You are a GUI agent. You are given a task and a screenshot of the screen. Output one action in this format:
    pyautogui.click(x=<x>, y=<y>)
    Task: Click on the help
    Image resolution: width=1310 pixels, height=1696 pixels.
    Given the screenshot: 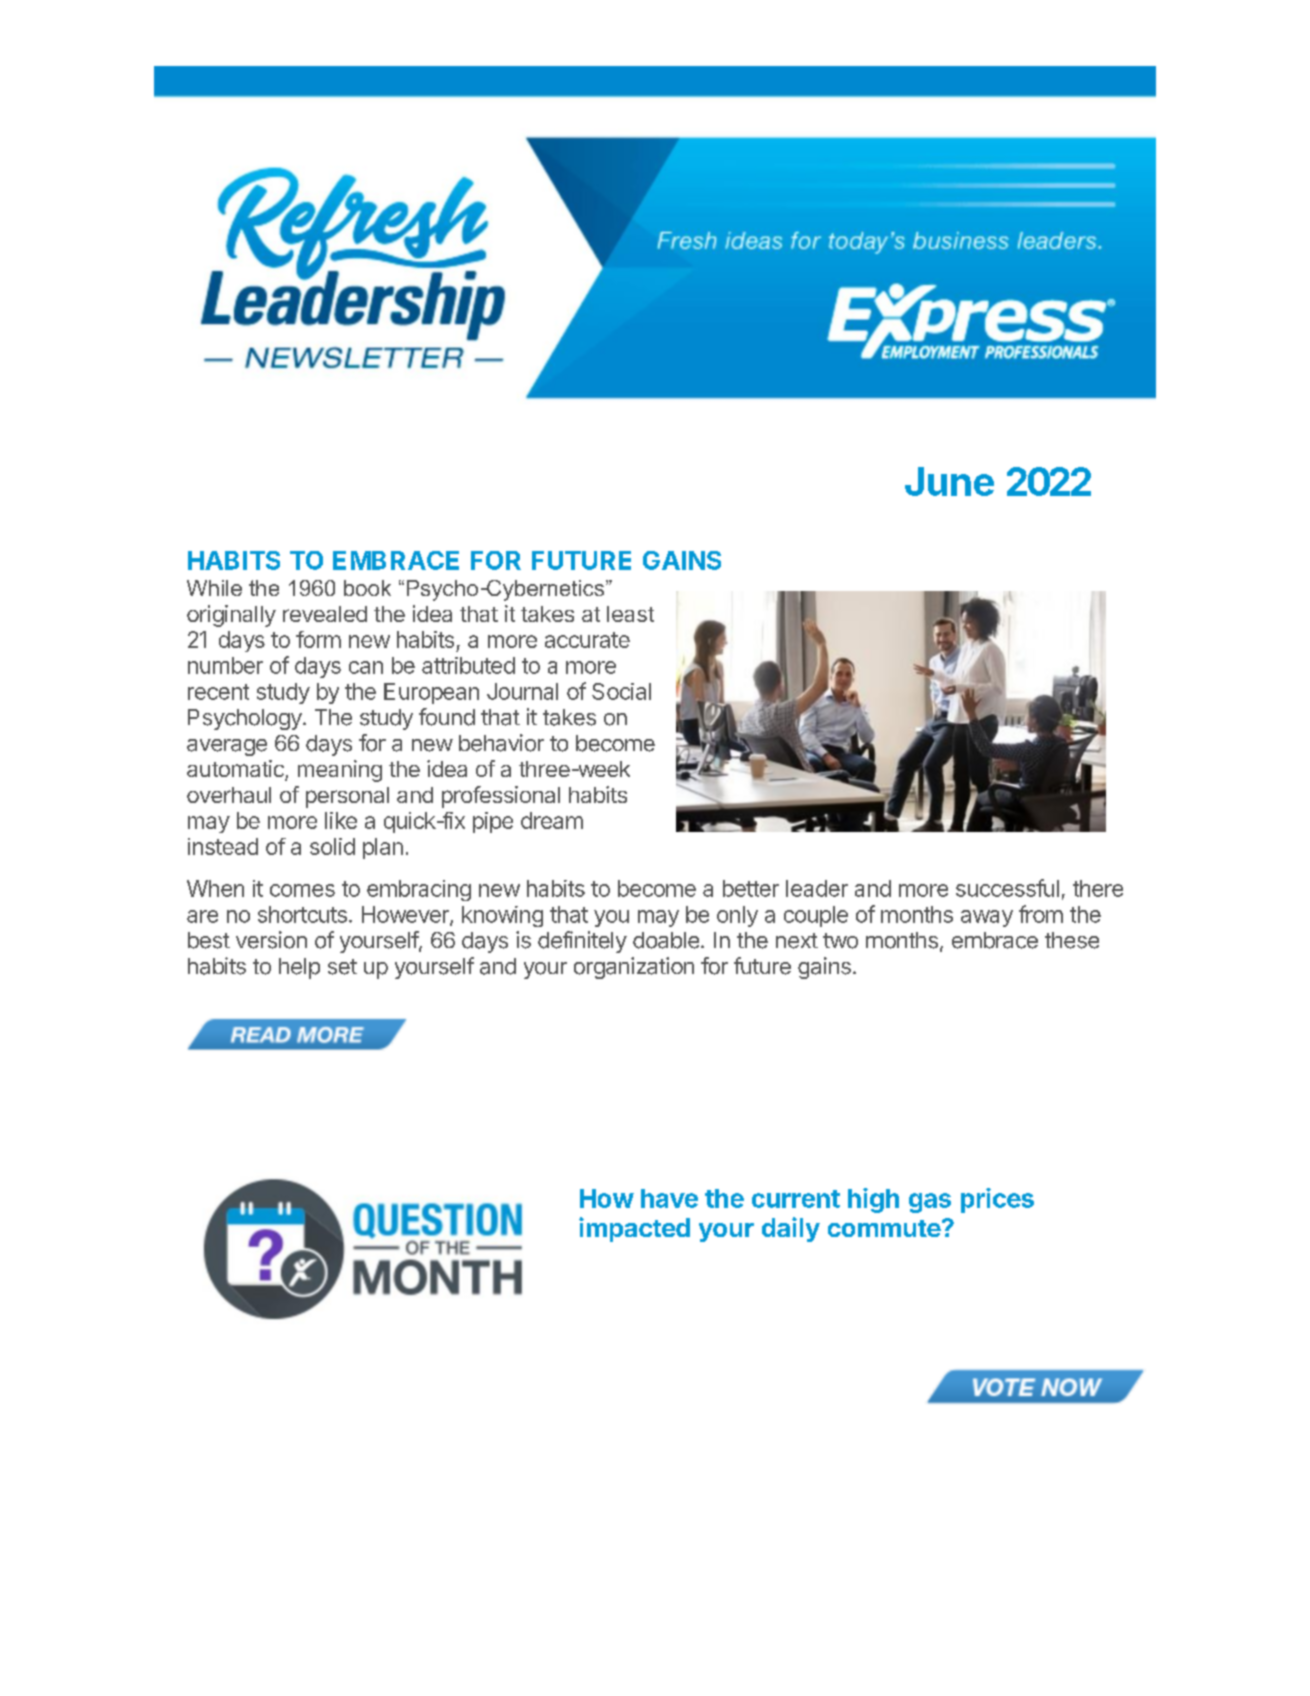 What is the action you would take?
    pyautogui.click(x=299, y=968)
